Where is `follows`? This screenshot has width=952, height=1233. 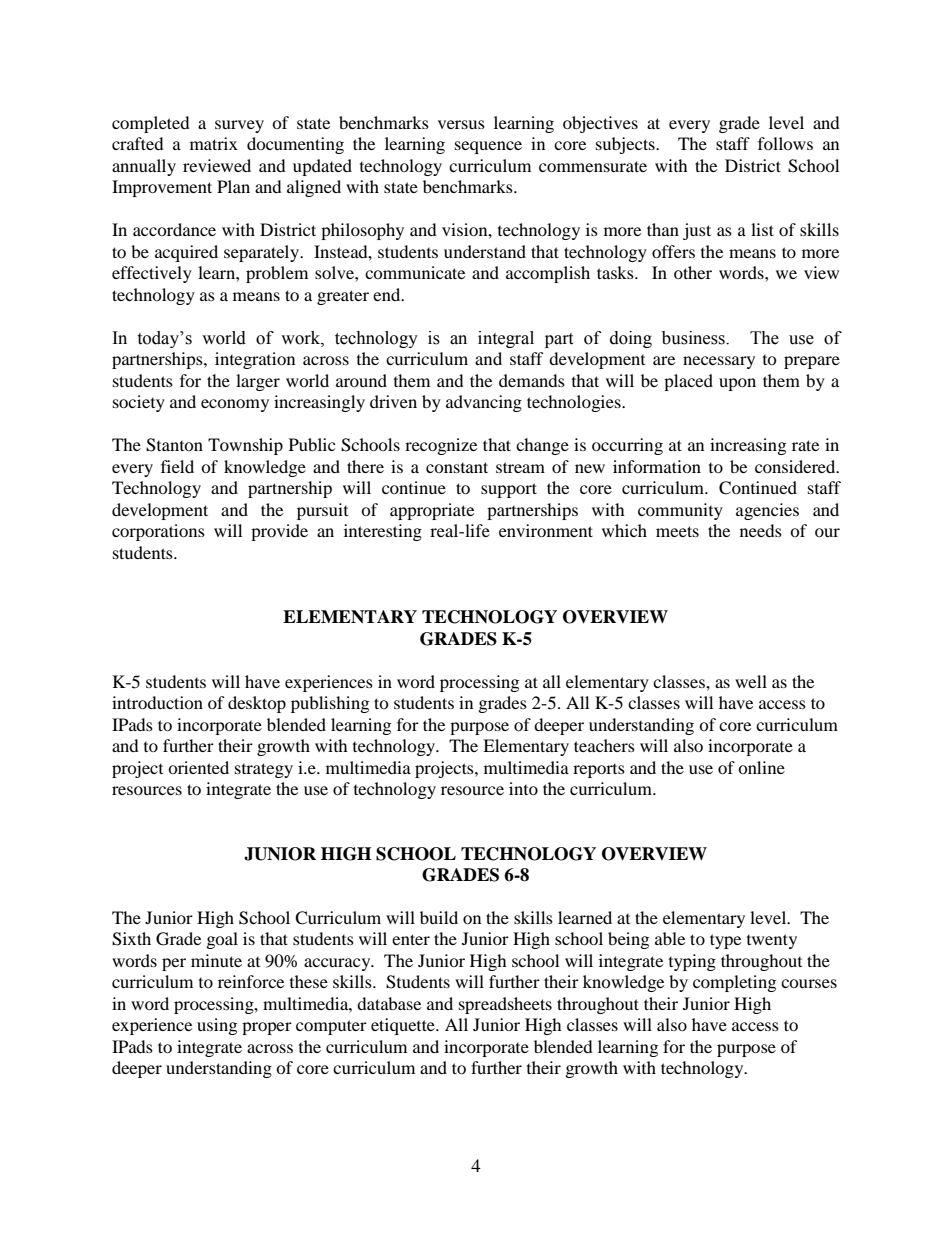 follows is located at coordinates (785, 143).
